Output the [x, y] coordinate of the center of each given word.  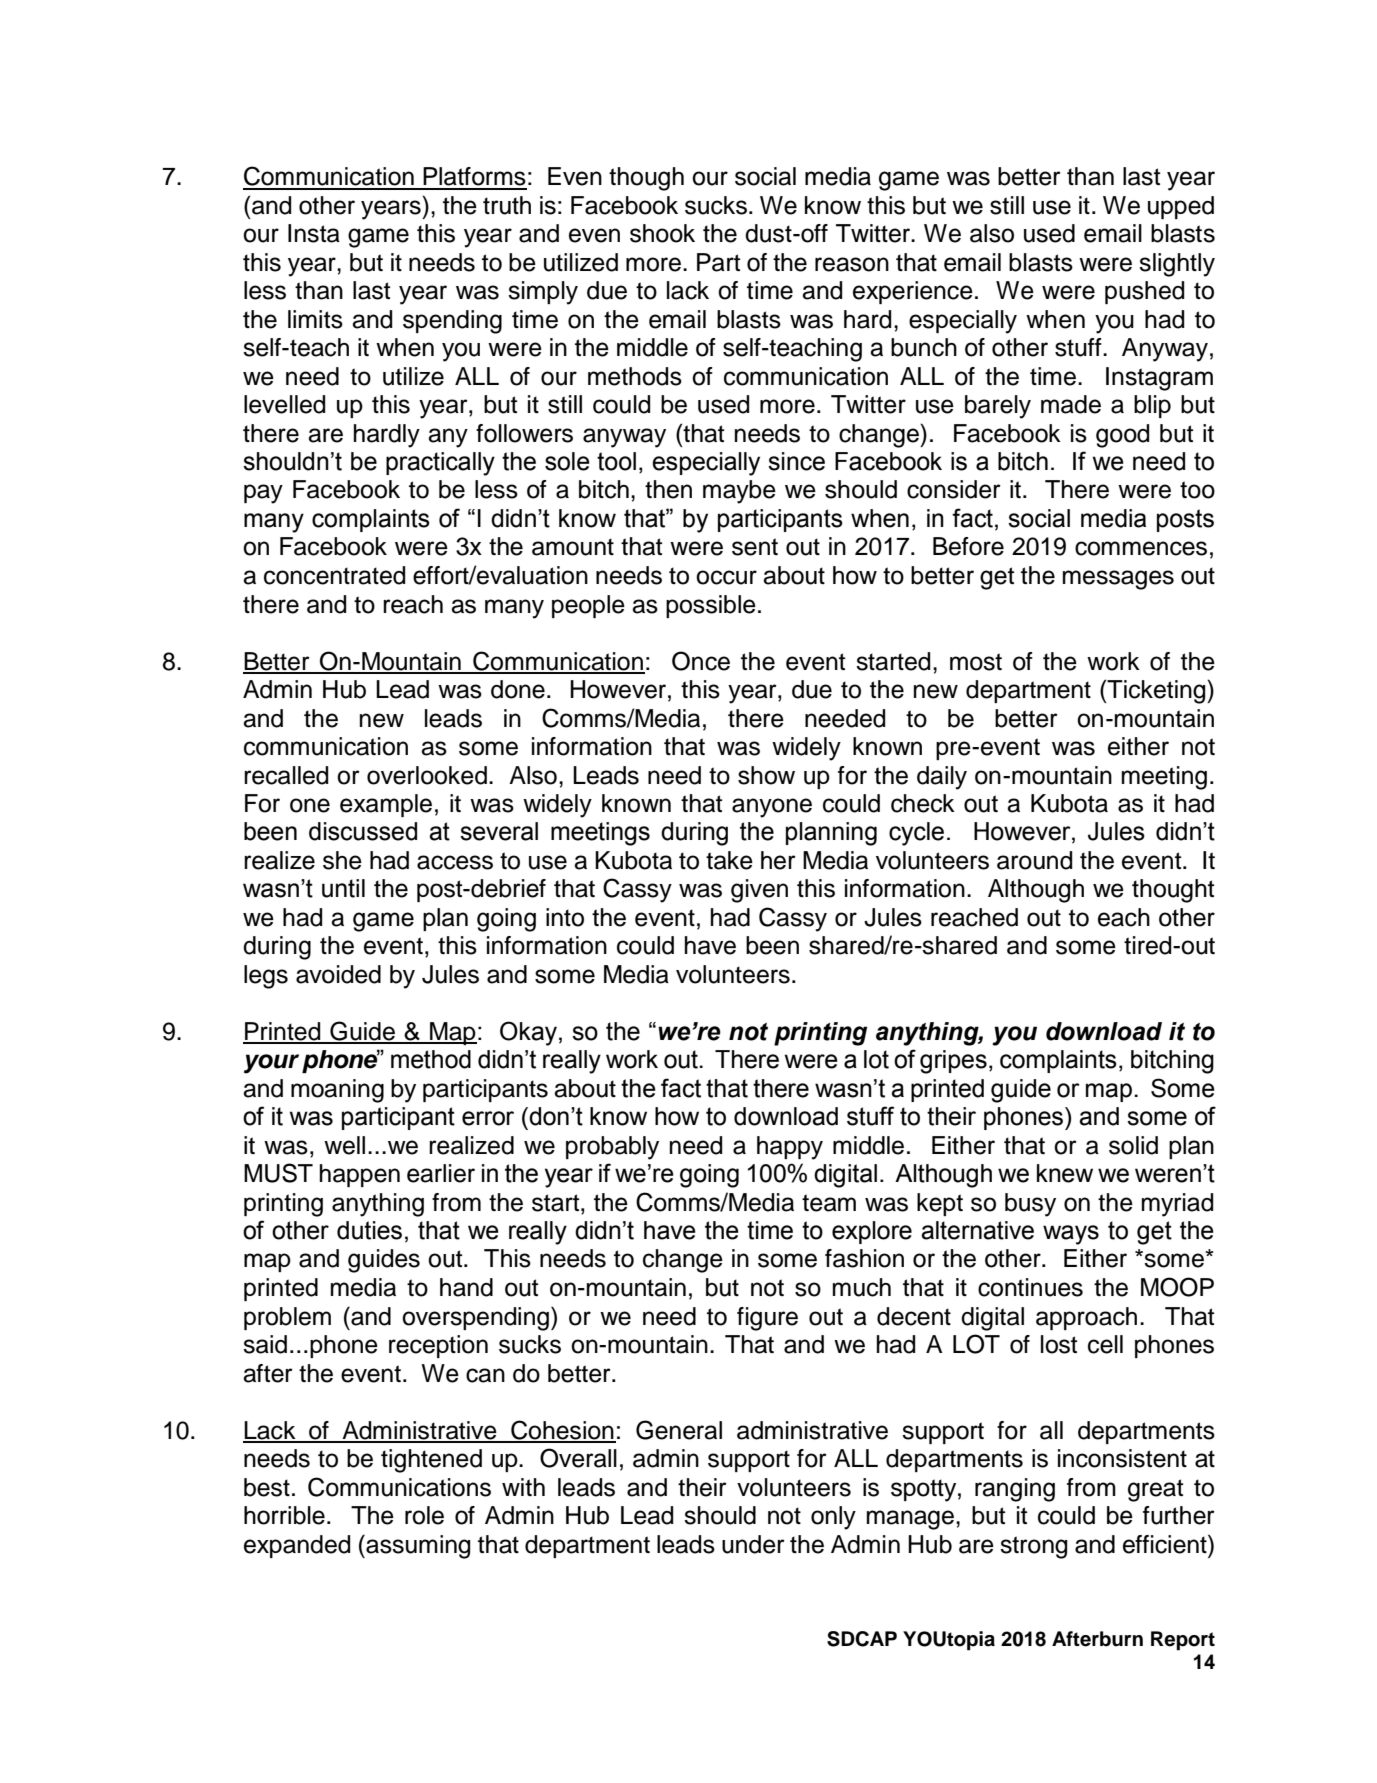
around [1034, 860]
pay [263, 494]
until [343, 888]
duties [369, 1230]
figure [767, 1319]
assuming [417, 1547]
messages [1118, 580]
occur [726, 577]
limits [315, 319]
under [753, 1544]
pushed [1144, 292]
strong [1033, 1547]
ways [1071, 1235]
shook [662, 233]
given [759, 891]
